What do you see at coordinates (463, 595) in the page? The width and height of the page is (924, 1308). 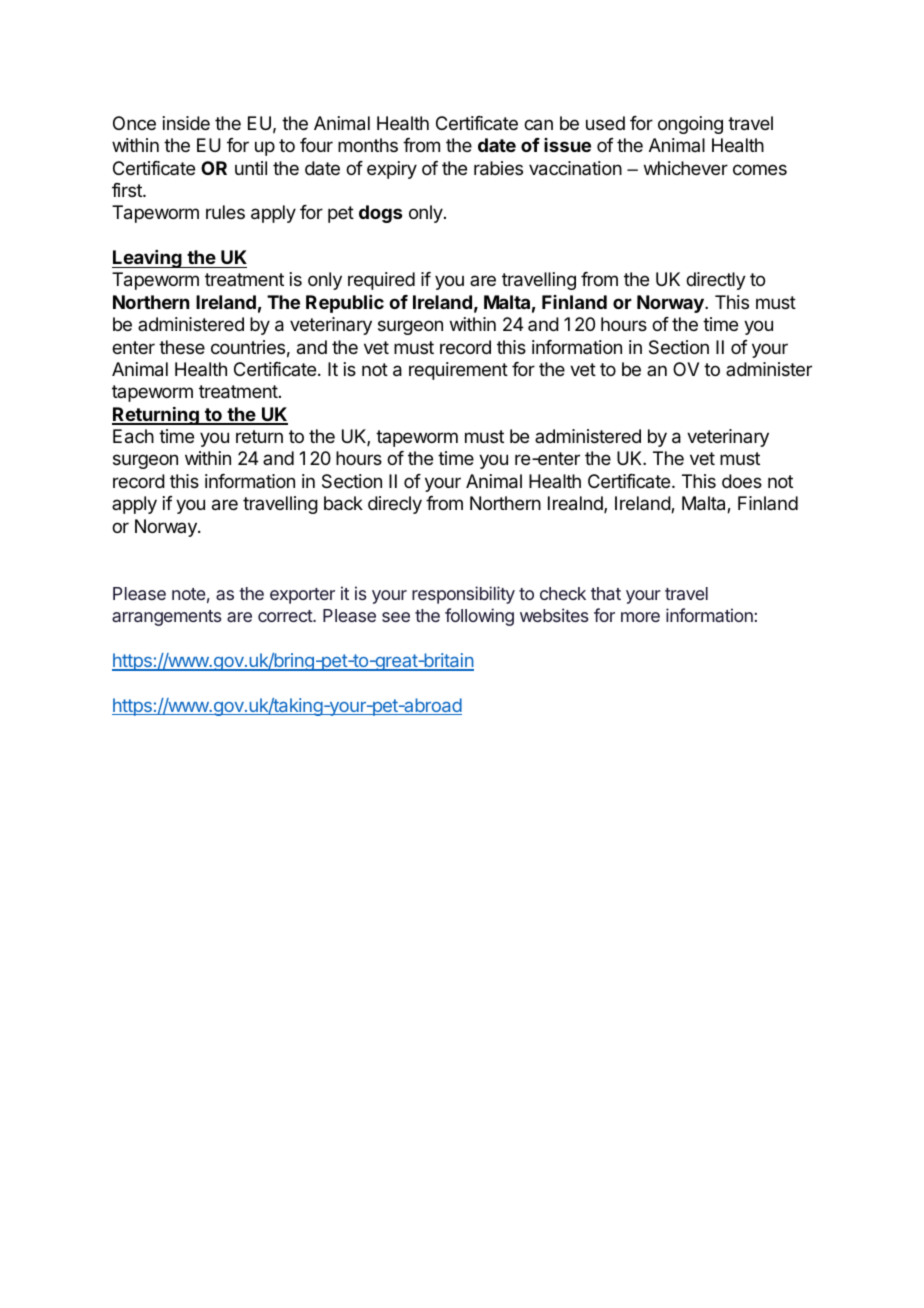 I see `responsibility` at bounding box center [463, 595].
